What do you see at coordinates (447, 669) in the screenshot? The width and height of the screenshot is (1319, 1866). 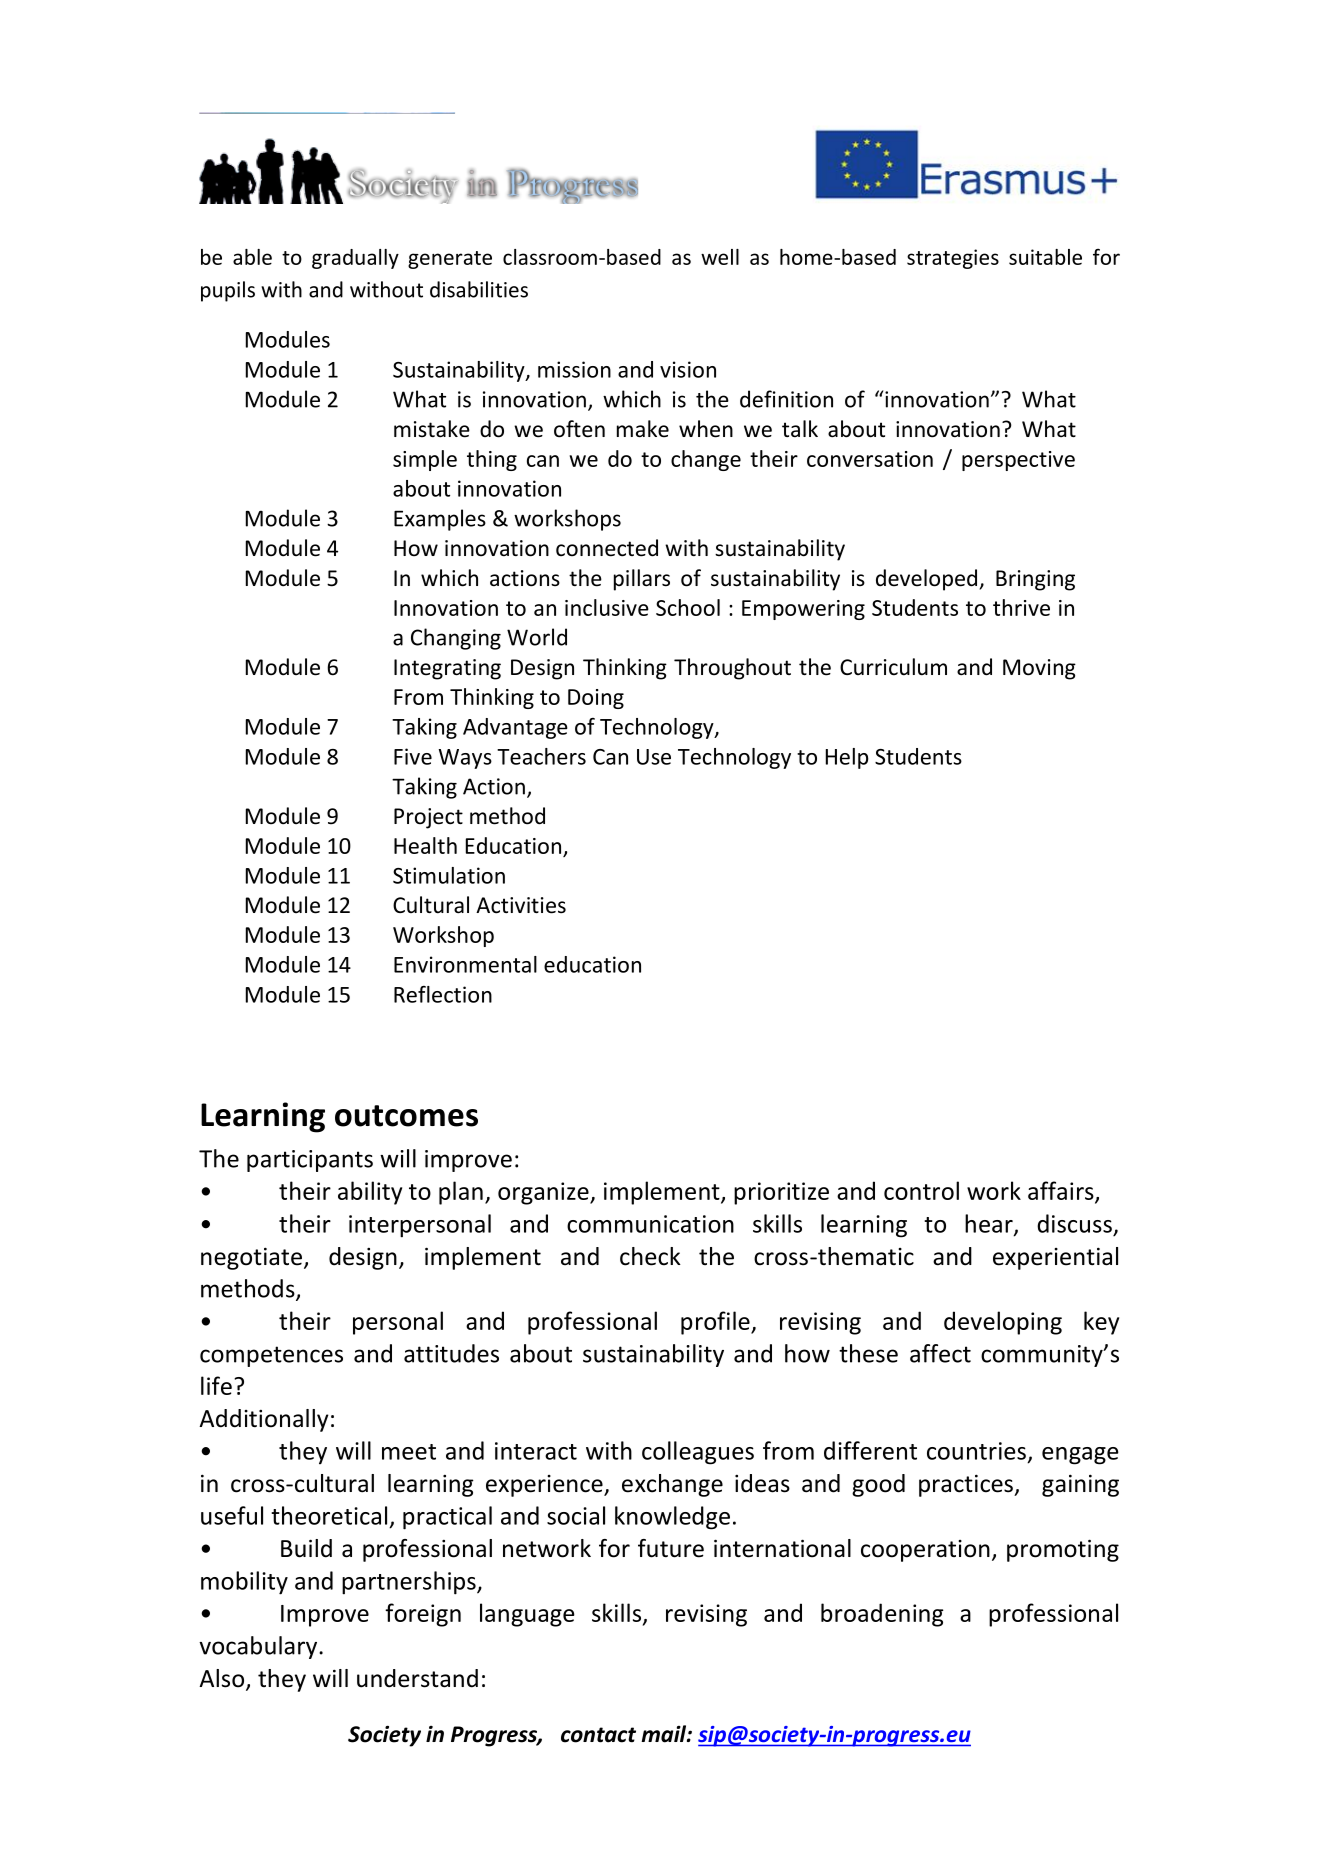 I see `Integrating` at bounding box center [447, 669].
